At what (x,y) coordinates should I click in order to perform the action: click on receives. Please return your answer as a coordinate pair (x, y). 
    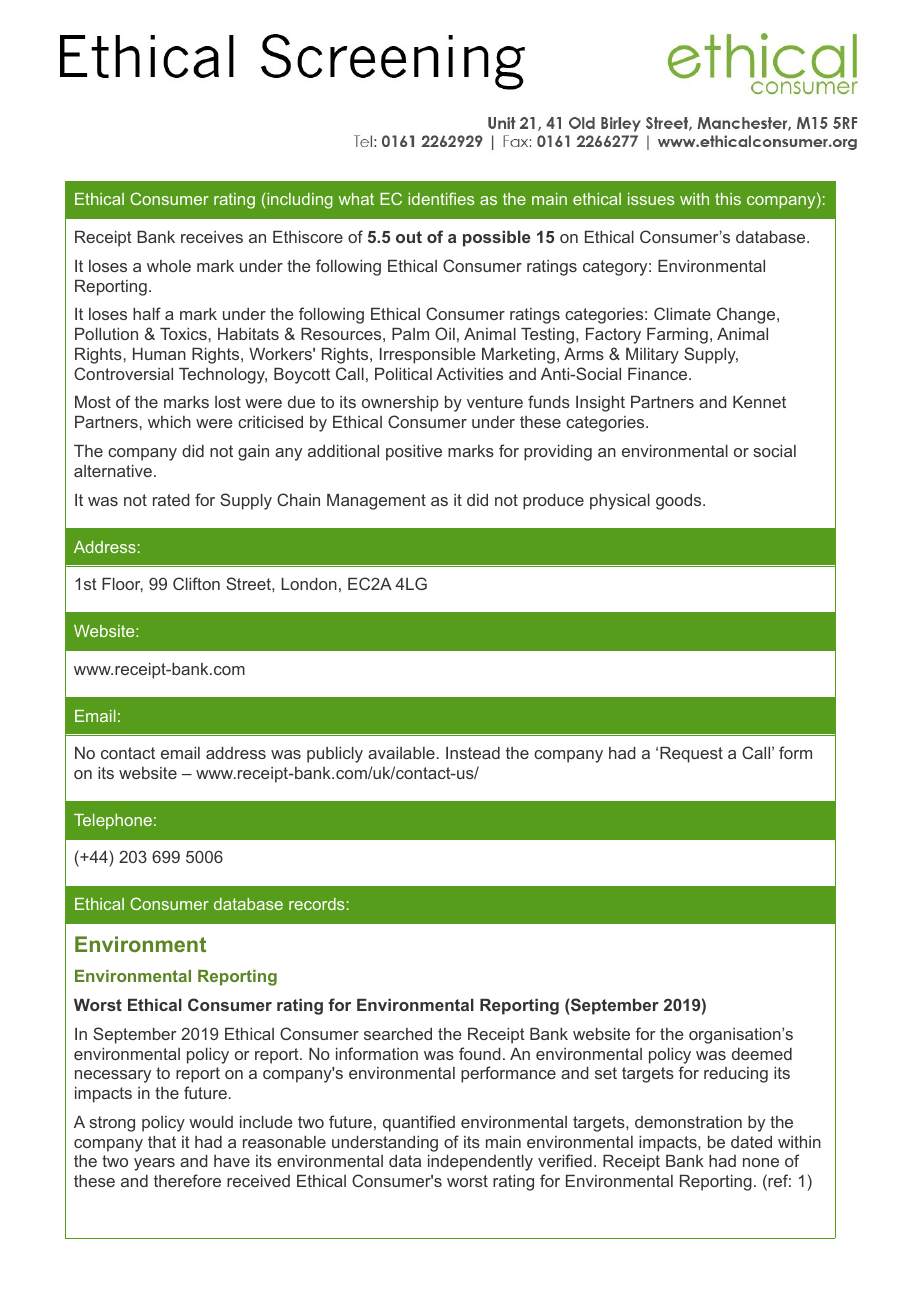
    Looking at the image, I should click on (212, 237).
